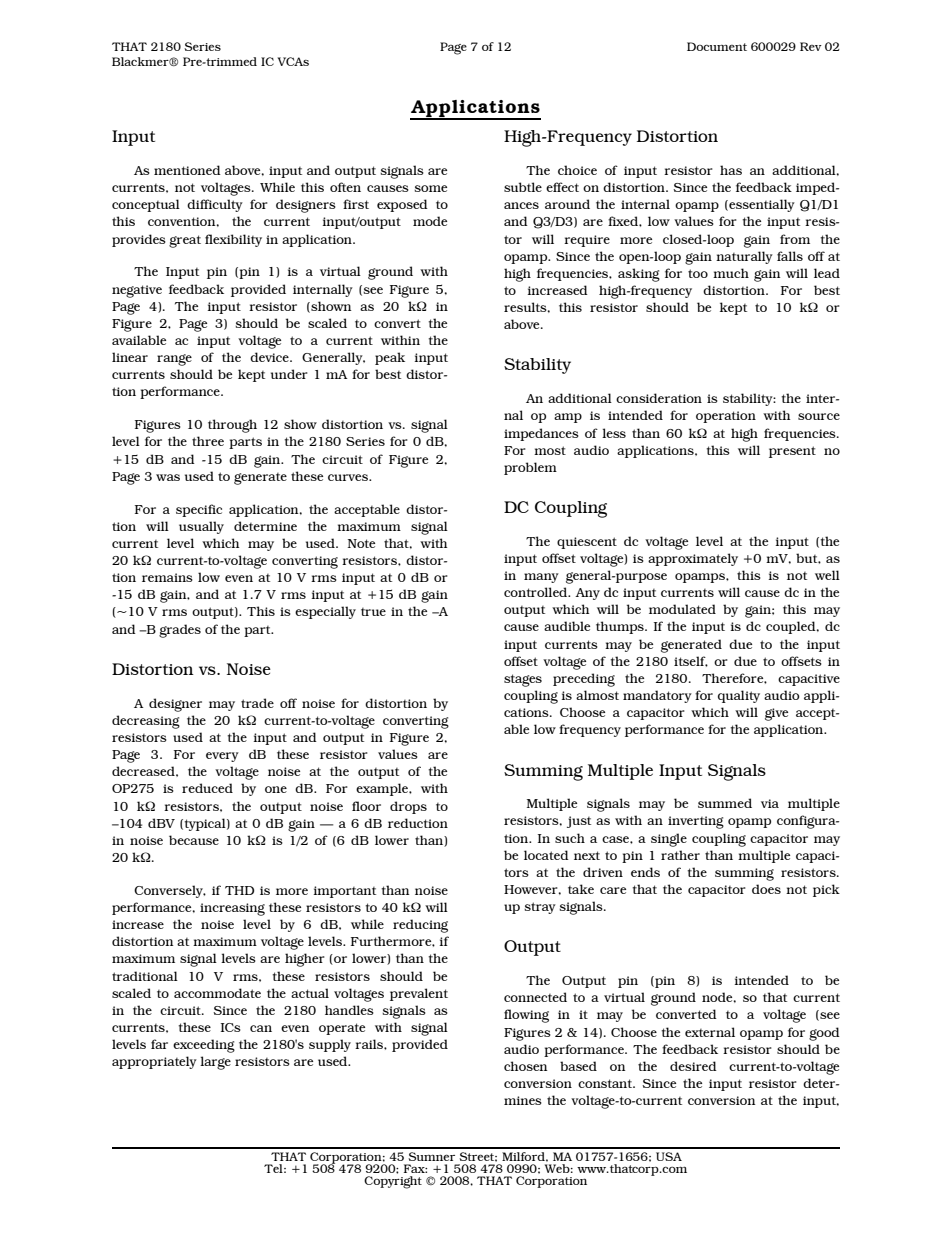 The height and width of the page is (1233, 952). What do you see at coordinates (523, 187) in the page?
I see `subtle` at bounding box center [523, 187].
